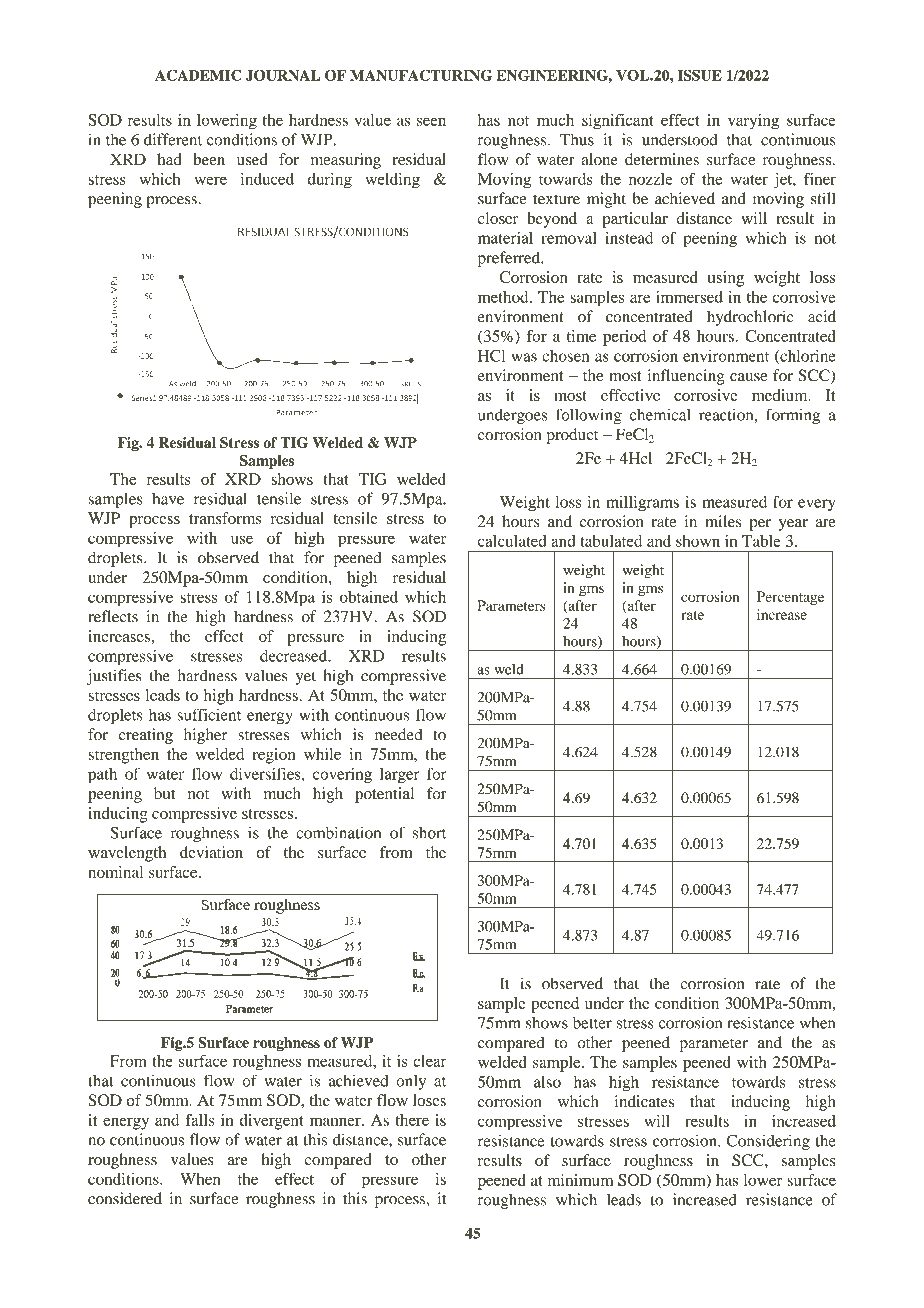 The image size is (924, 1308). Describe the element at coordinates (753, 122) in the screenshot. I see `varying` at that location.
